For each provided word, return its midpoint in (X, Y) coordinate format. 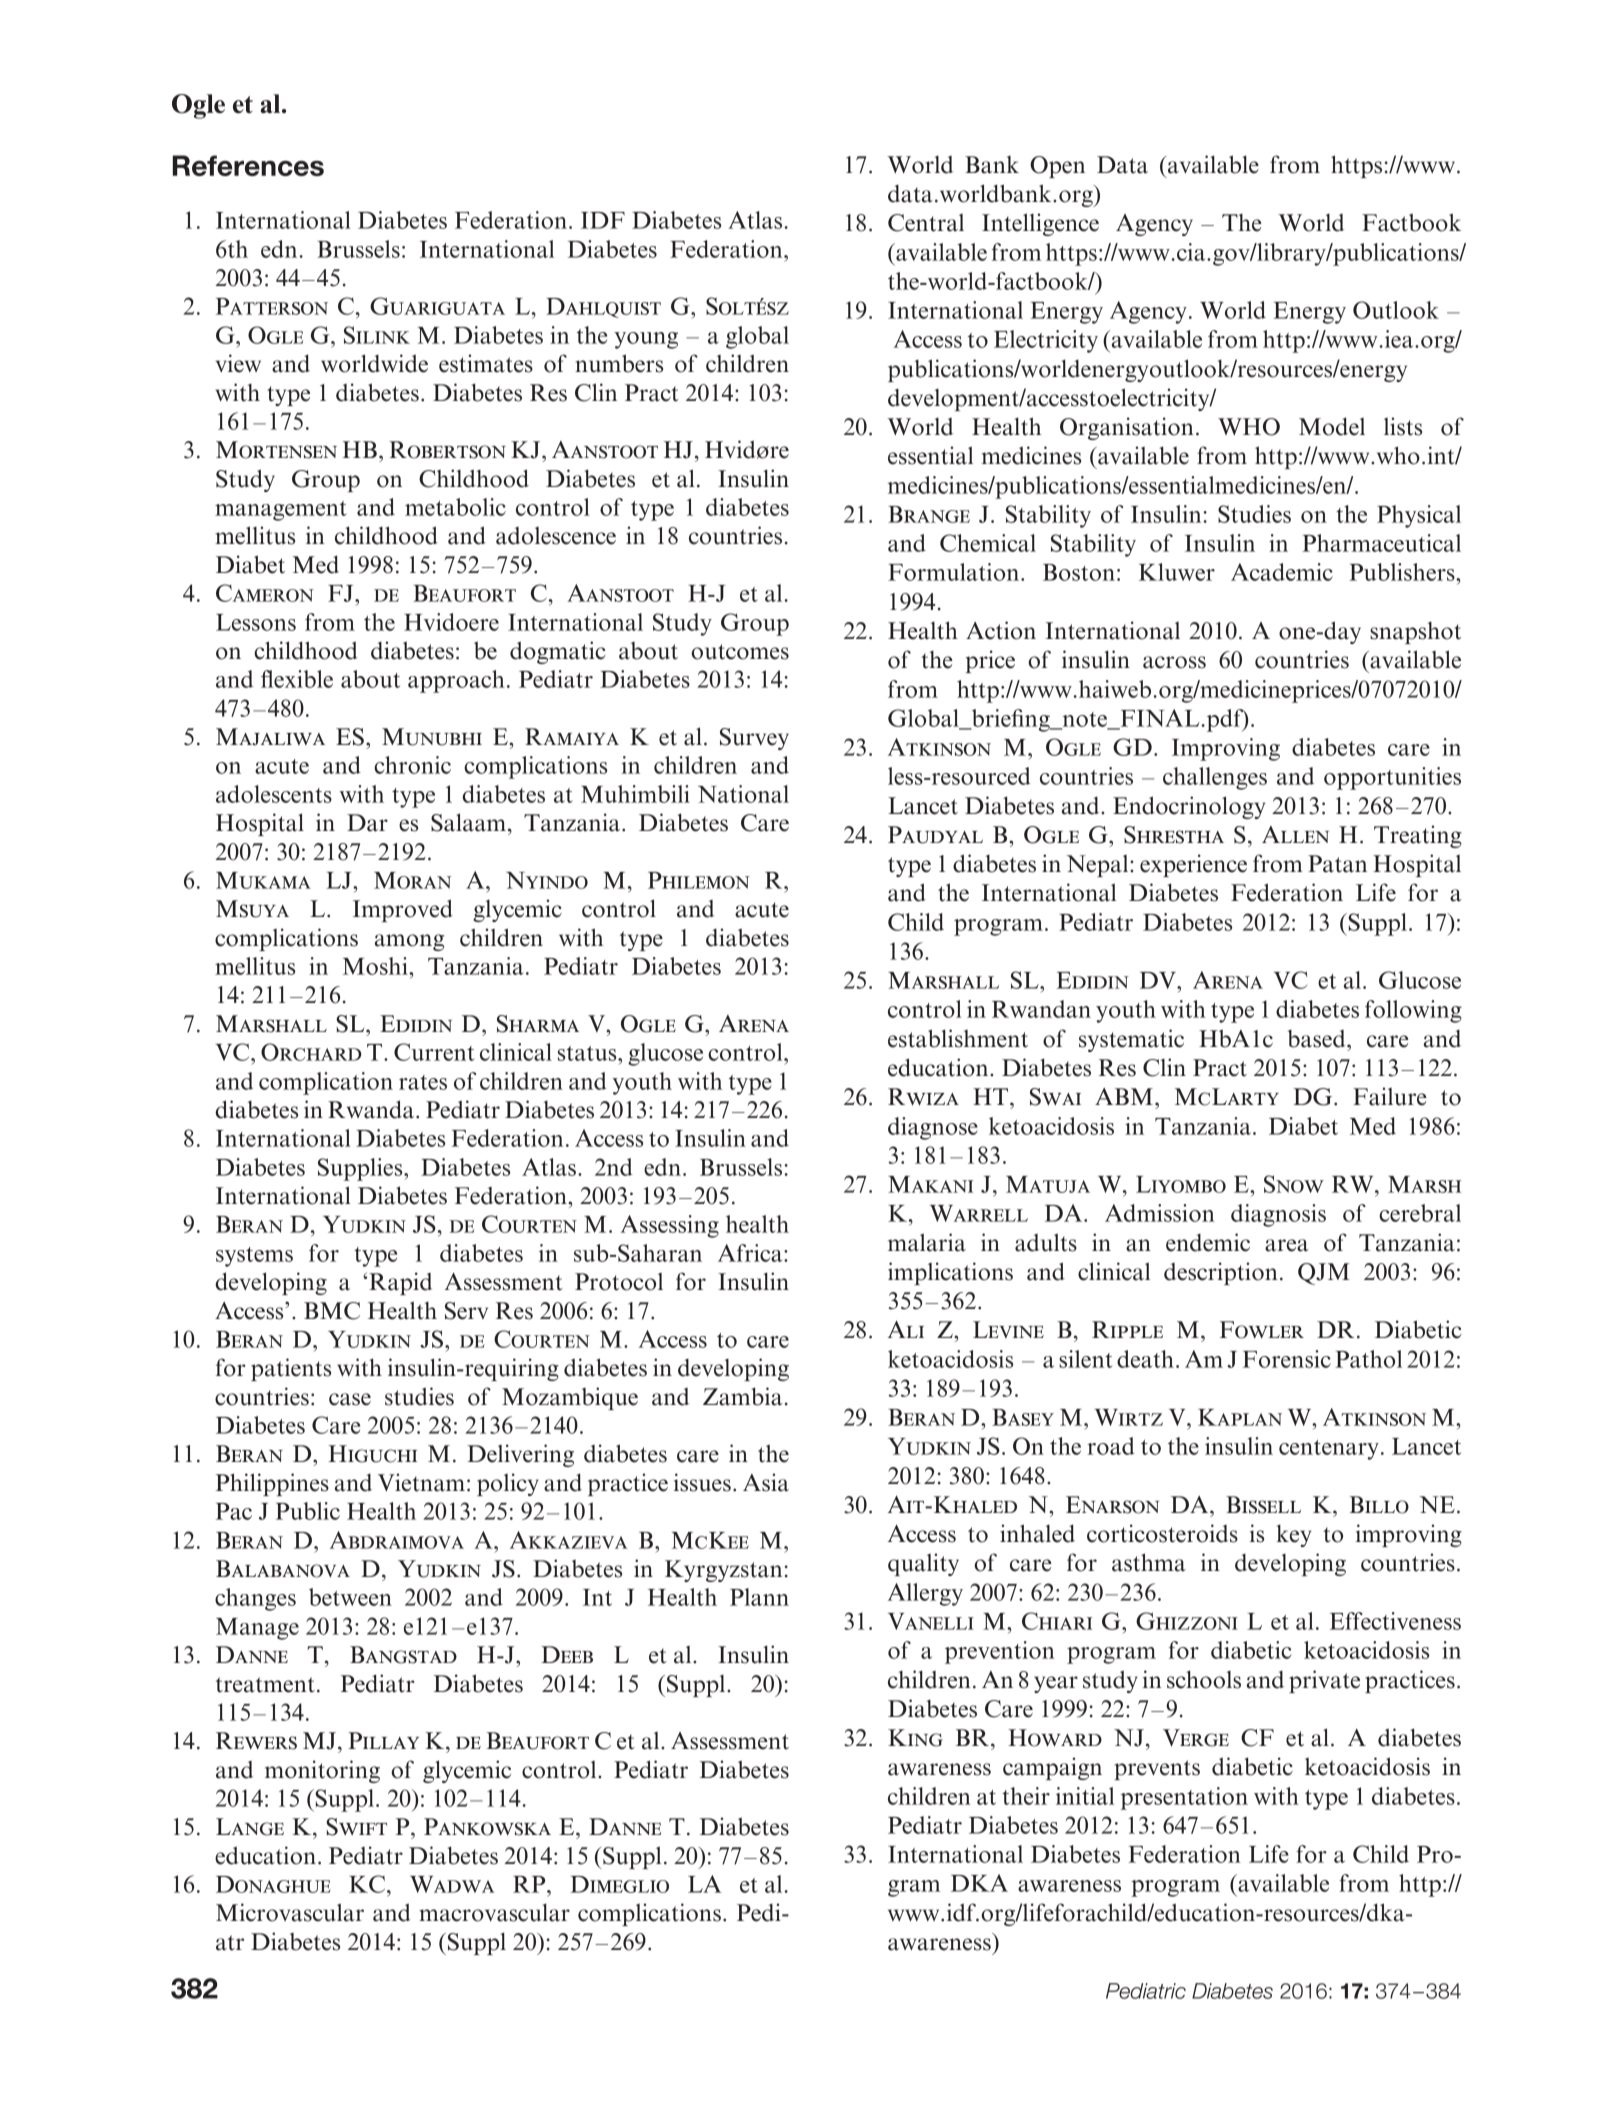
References (248, 165)
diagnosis (1278, 1215)
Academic (1282, 572)
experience (1193, 865)
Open (1057, 167)
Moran (412, 880)
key (1293, 1535)
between (350, 1597)
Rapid (400, 1283)
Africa (751, 1253)
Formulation (953, 572)
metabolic (455, 507)
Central (926, 223)
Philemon (699, 880)
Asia (766, 1482)
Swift (356, 1827)
